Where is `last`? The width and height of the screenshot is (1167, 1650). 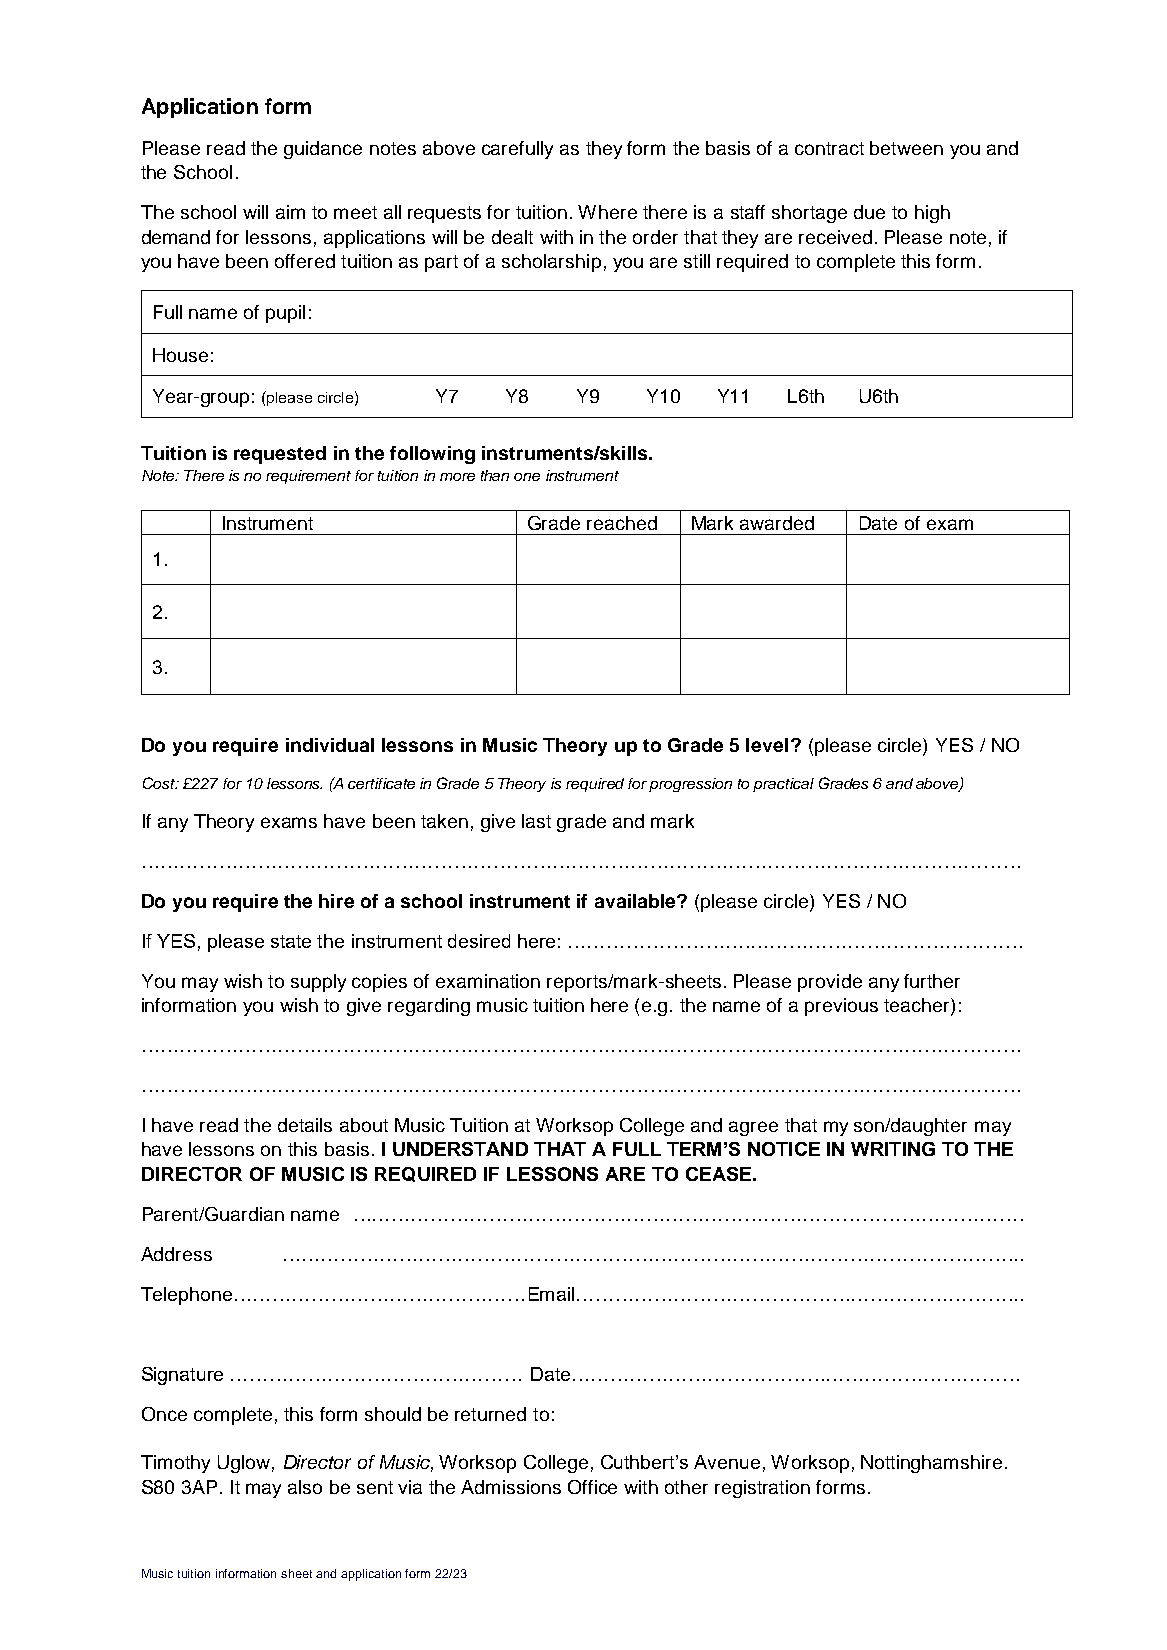
last is located at coordinates (536, 821).
